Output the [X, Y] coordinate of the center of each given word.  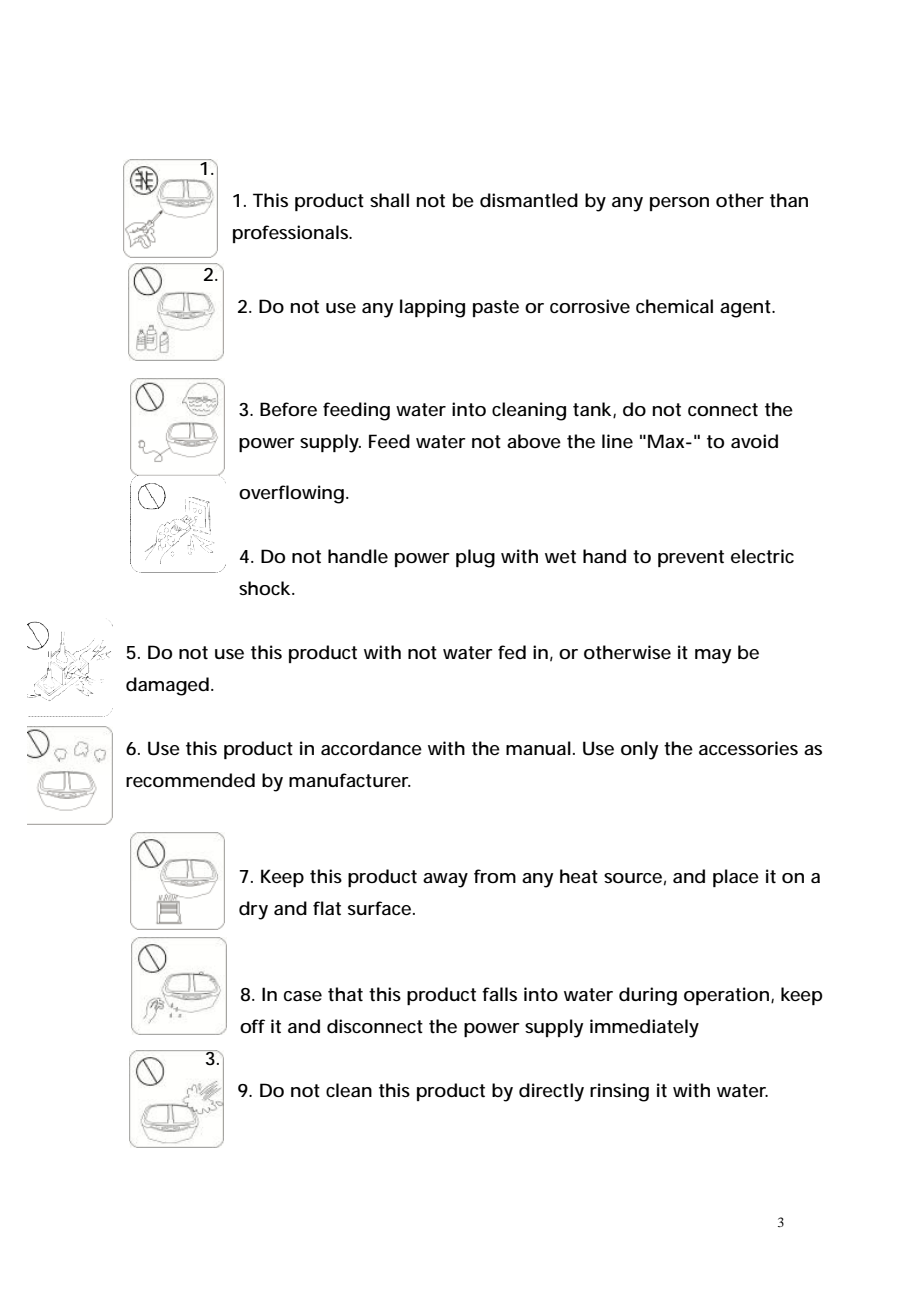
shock [264, 588]
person [679, 204]
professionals [292, 234]
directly [551, 1092]
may [713, 656]
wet [560, 557]
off [252, 1026]
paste [496, 308]
